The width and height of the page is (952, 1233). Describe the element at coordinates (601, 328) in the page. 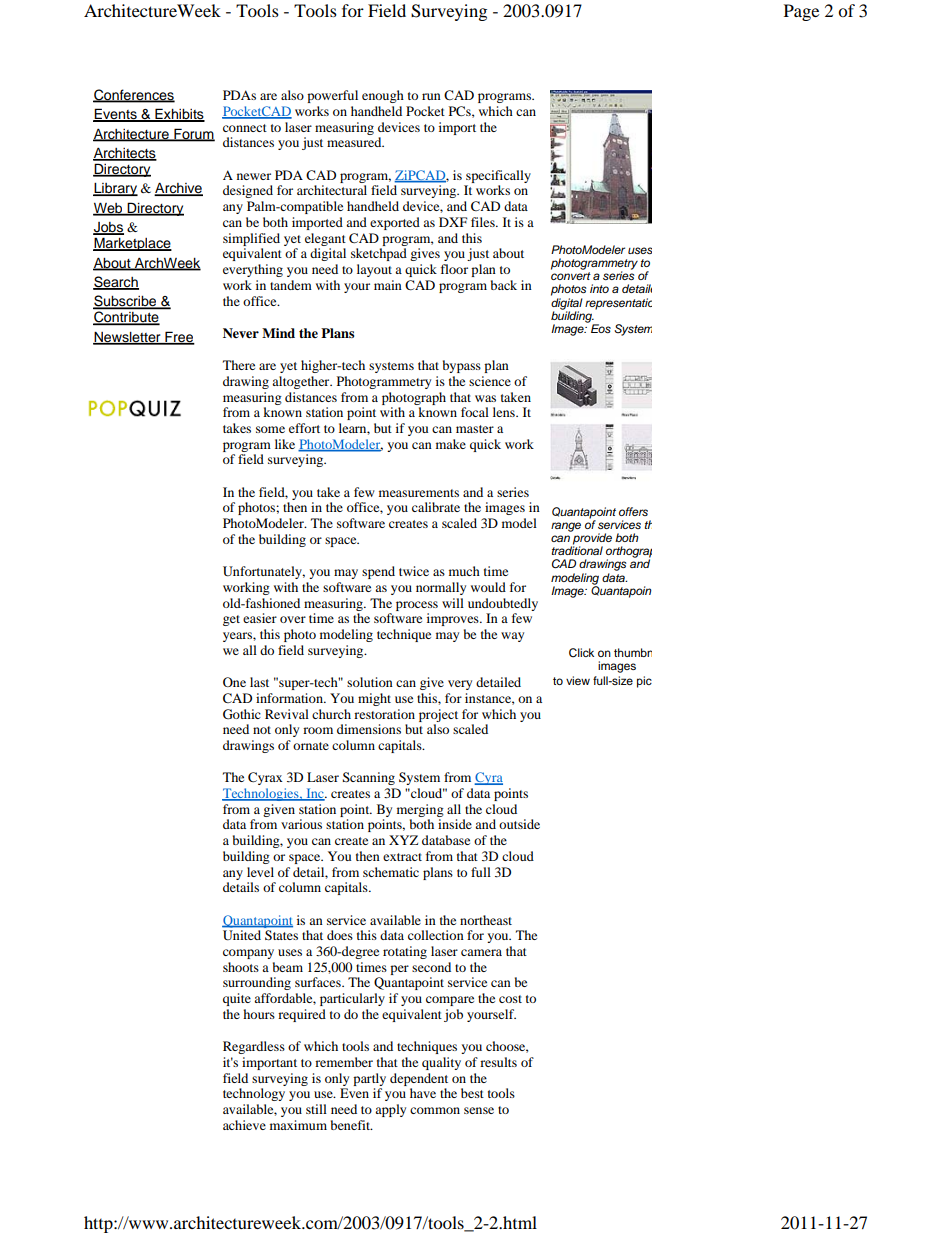

I see `Eos` at that location.
